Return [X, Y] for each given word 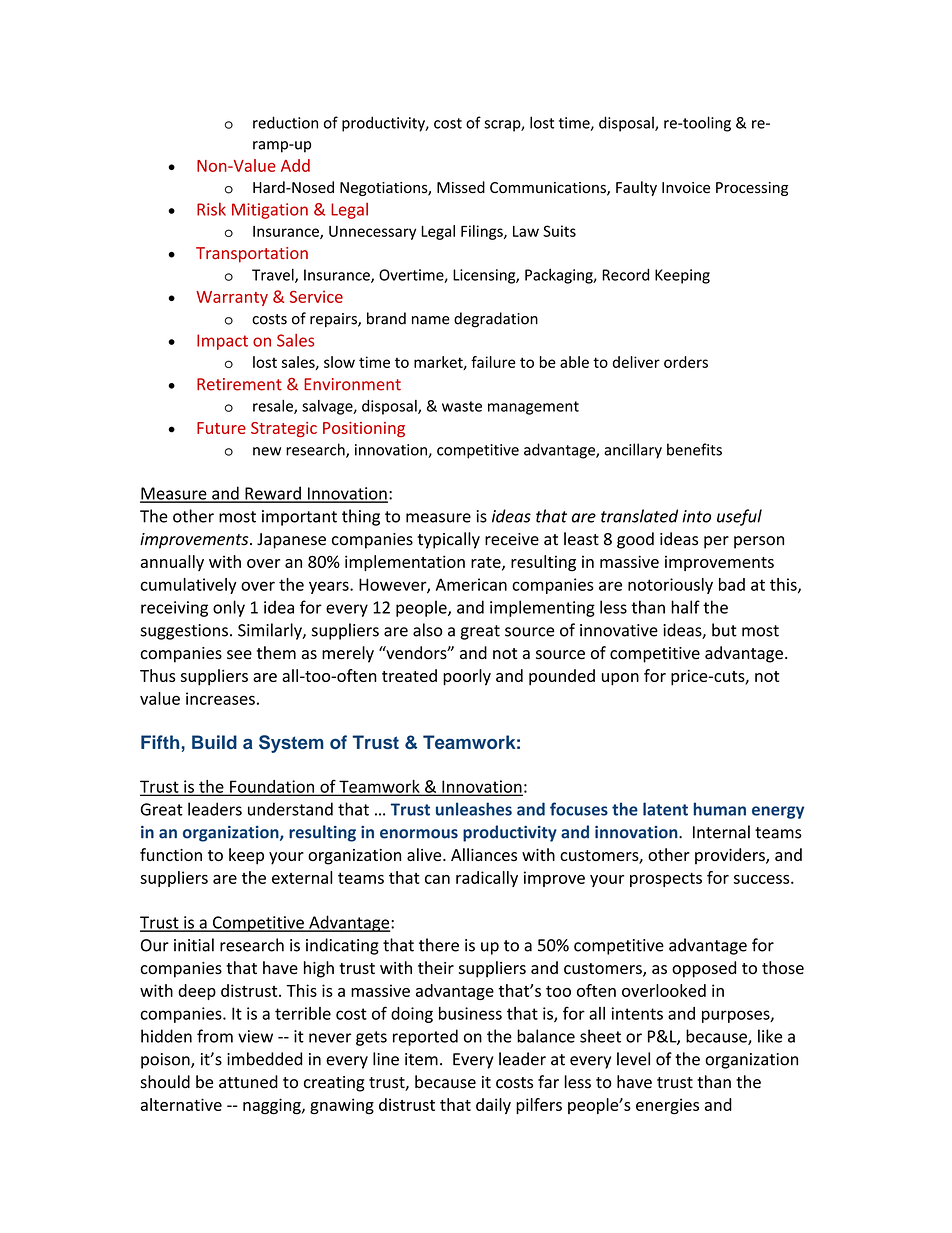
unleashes [474, 809]
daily [493, 1106]
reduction [285, 122]
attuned [248, 1082]
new [267, 451]
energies [667, 1106]
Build [214, 742]
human [720, 809]
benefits [694, 449]
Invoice [686, 187]
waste [462, 406]
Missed [461, 187]
